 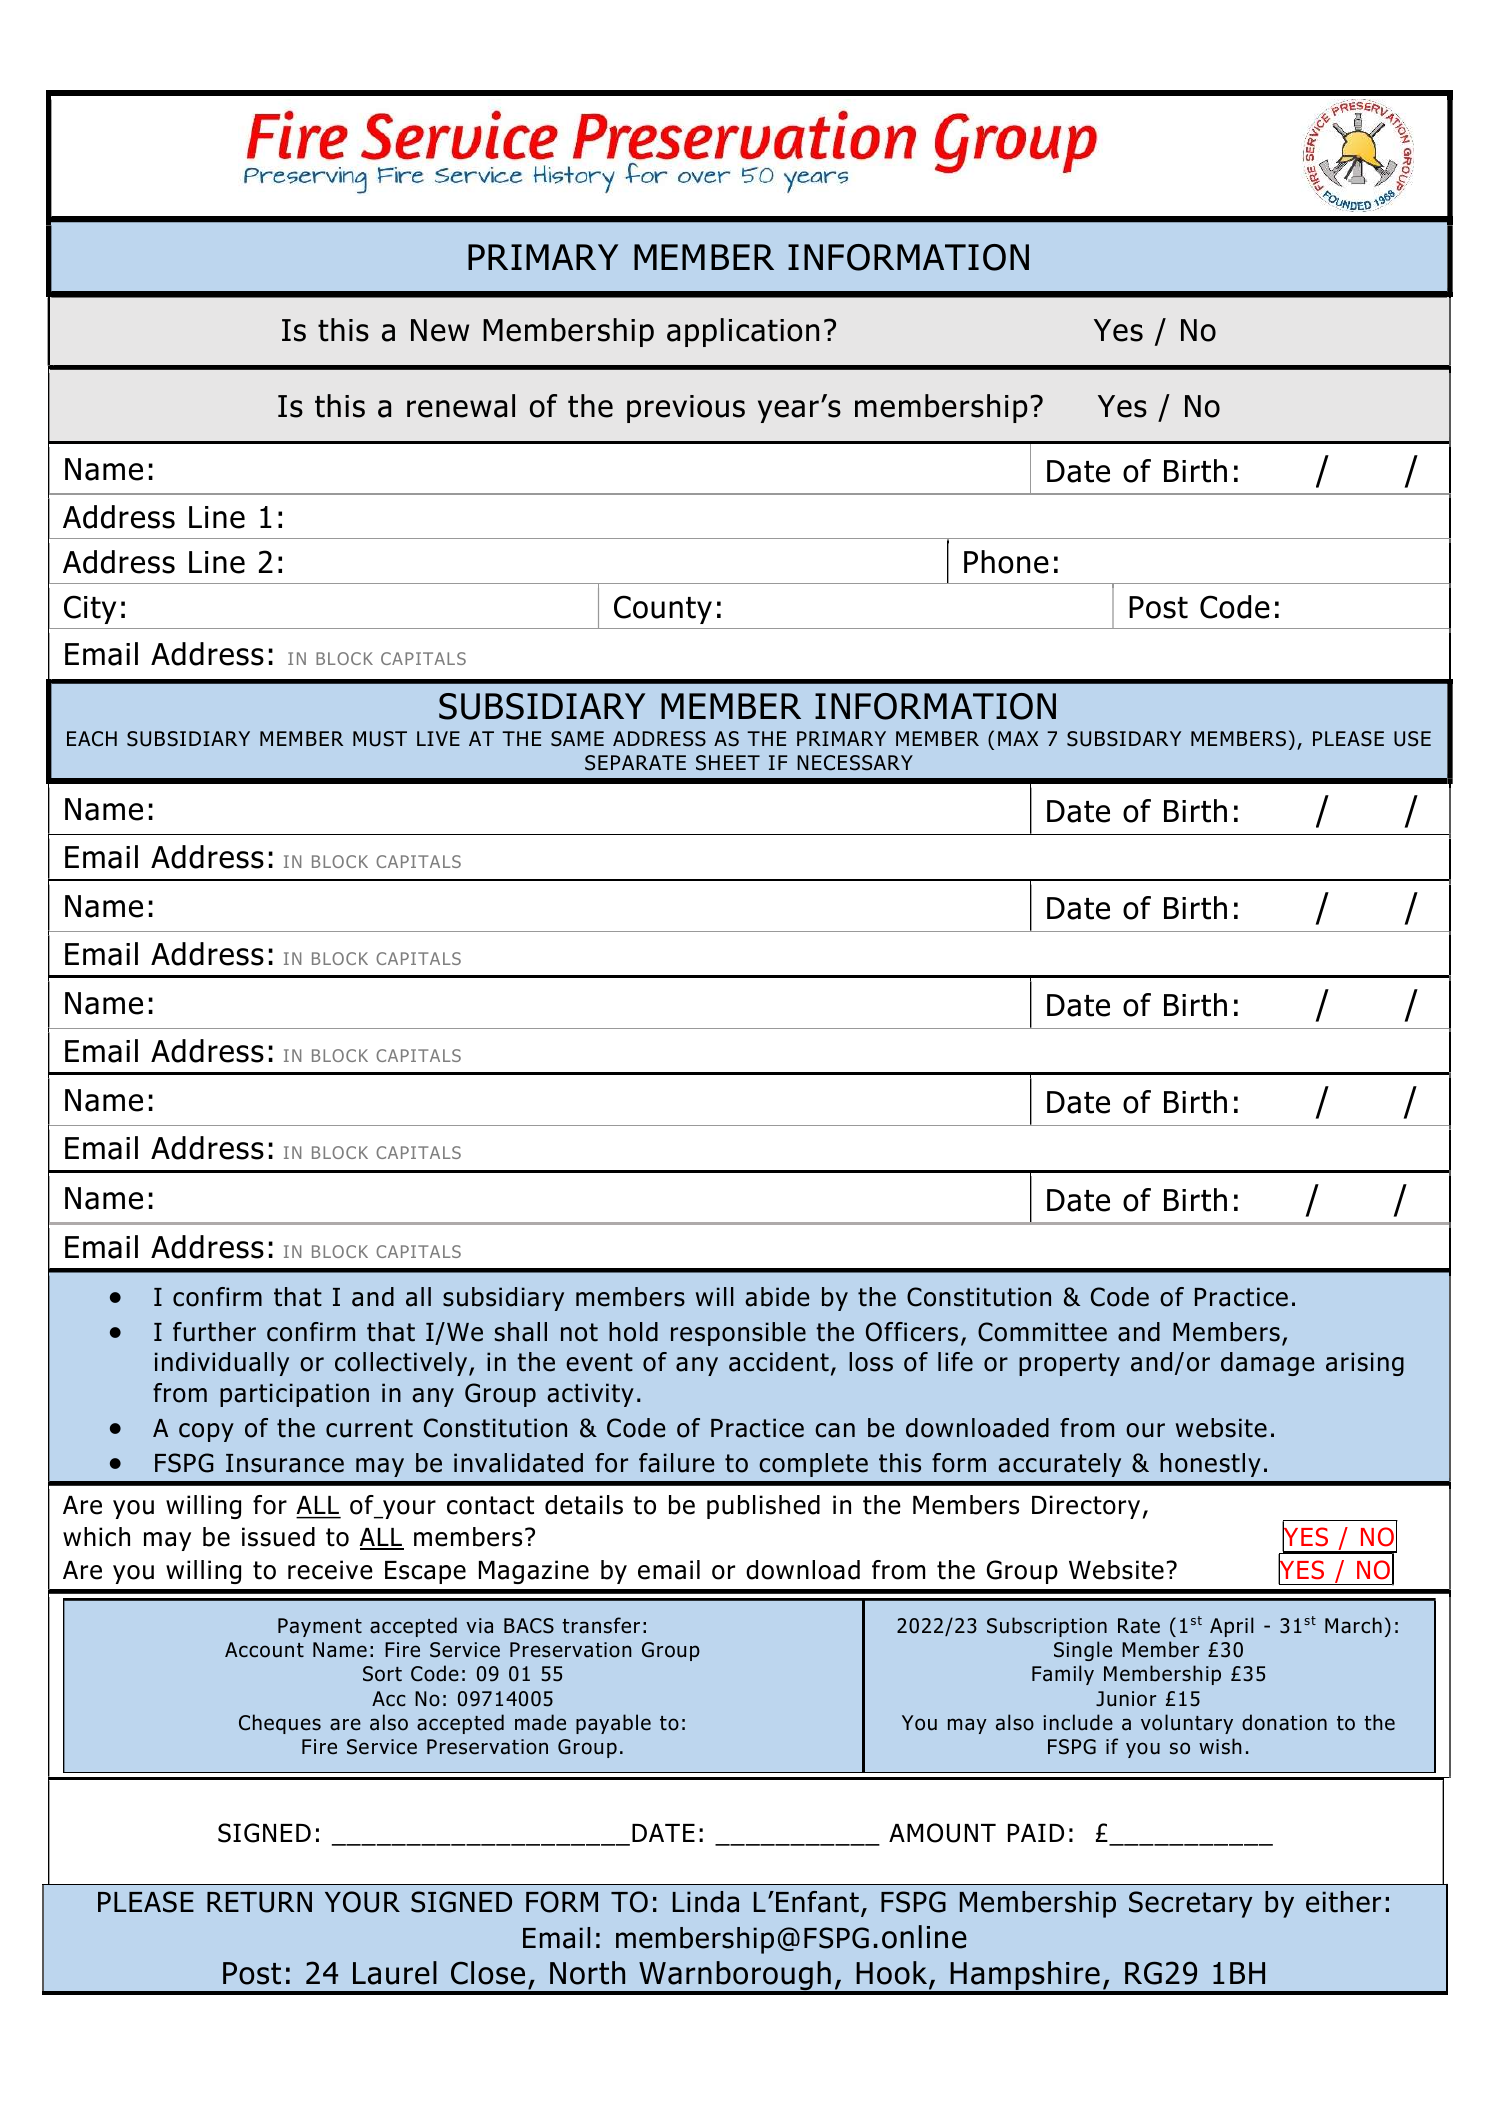 What do you see at coordinates (706, 1902) in the image?
I see `Linda` at bounding box center [706, 1902].
